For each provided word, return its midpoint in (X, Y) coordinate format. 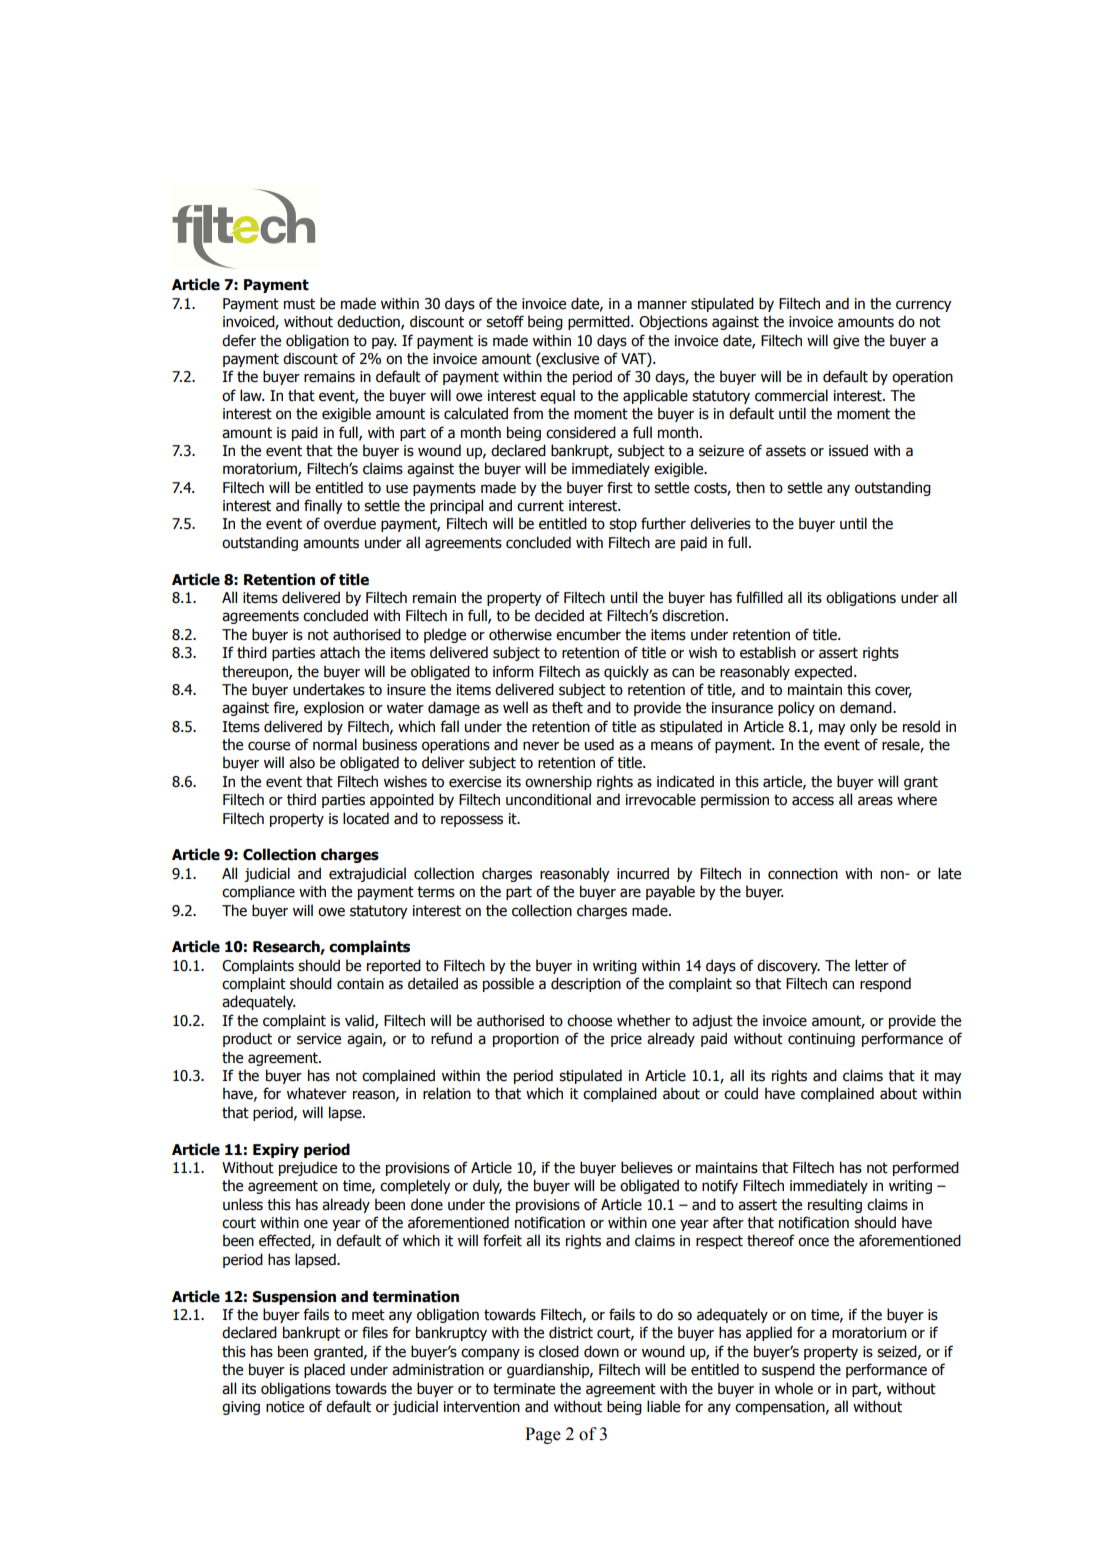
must (299, 304)
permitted (600, 322)
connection (803, 874)
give (846, 342)
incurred (643, 873)
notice (285, 1407)
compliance (258, 892)
